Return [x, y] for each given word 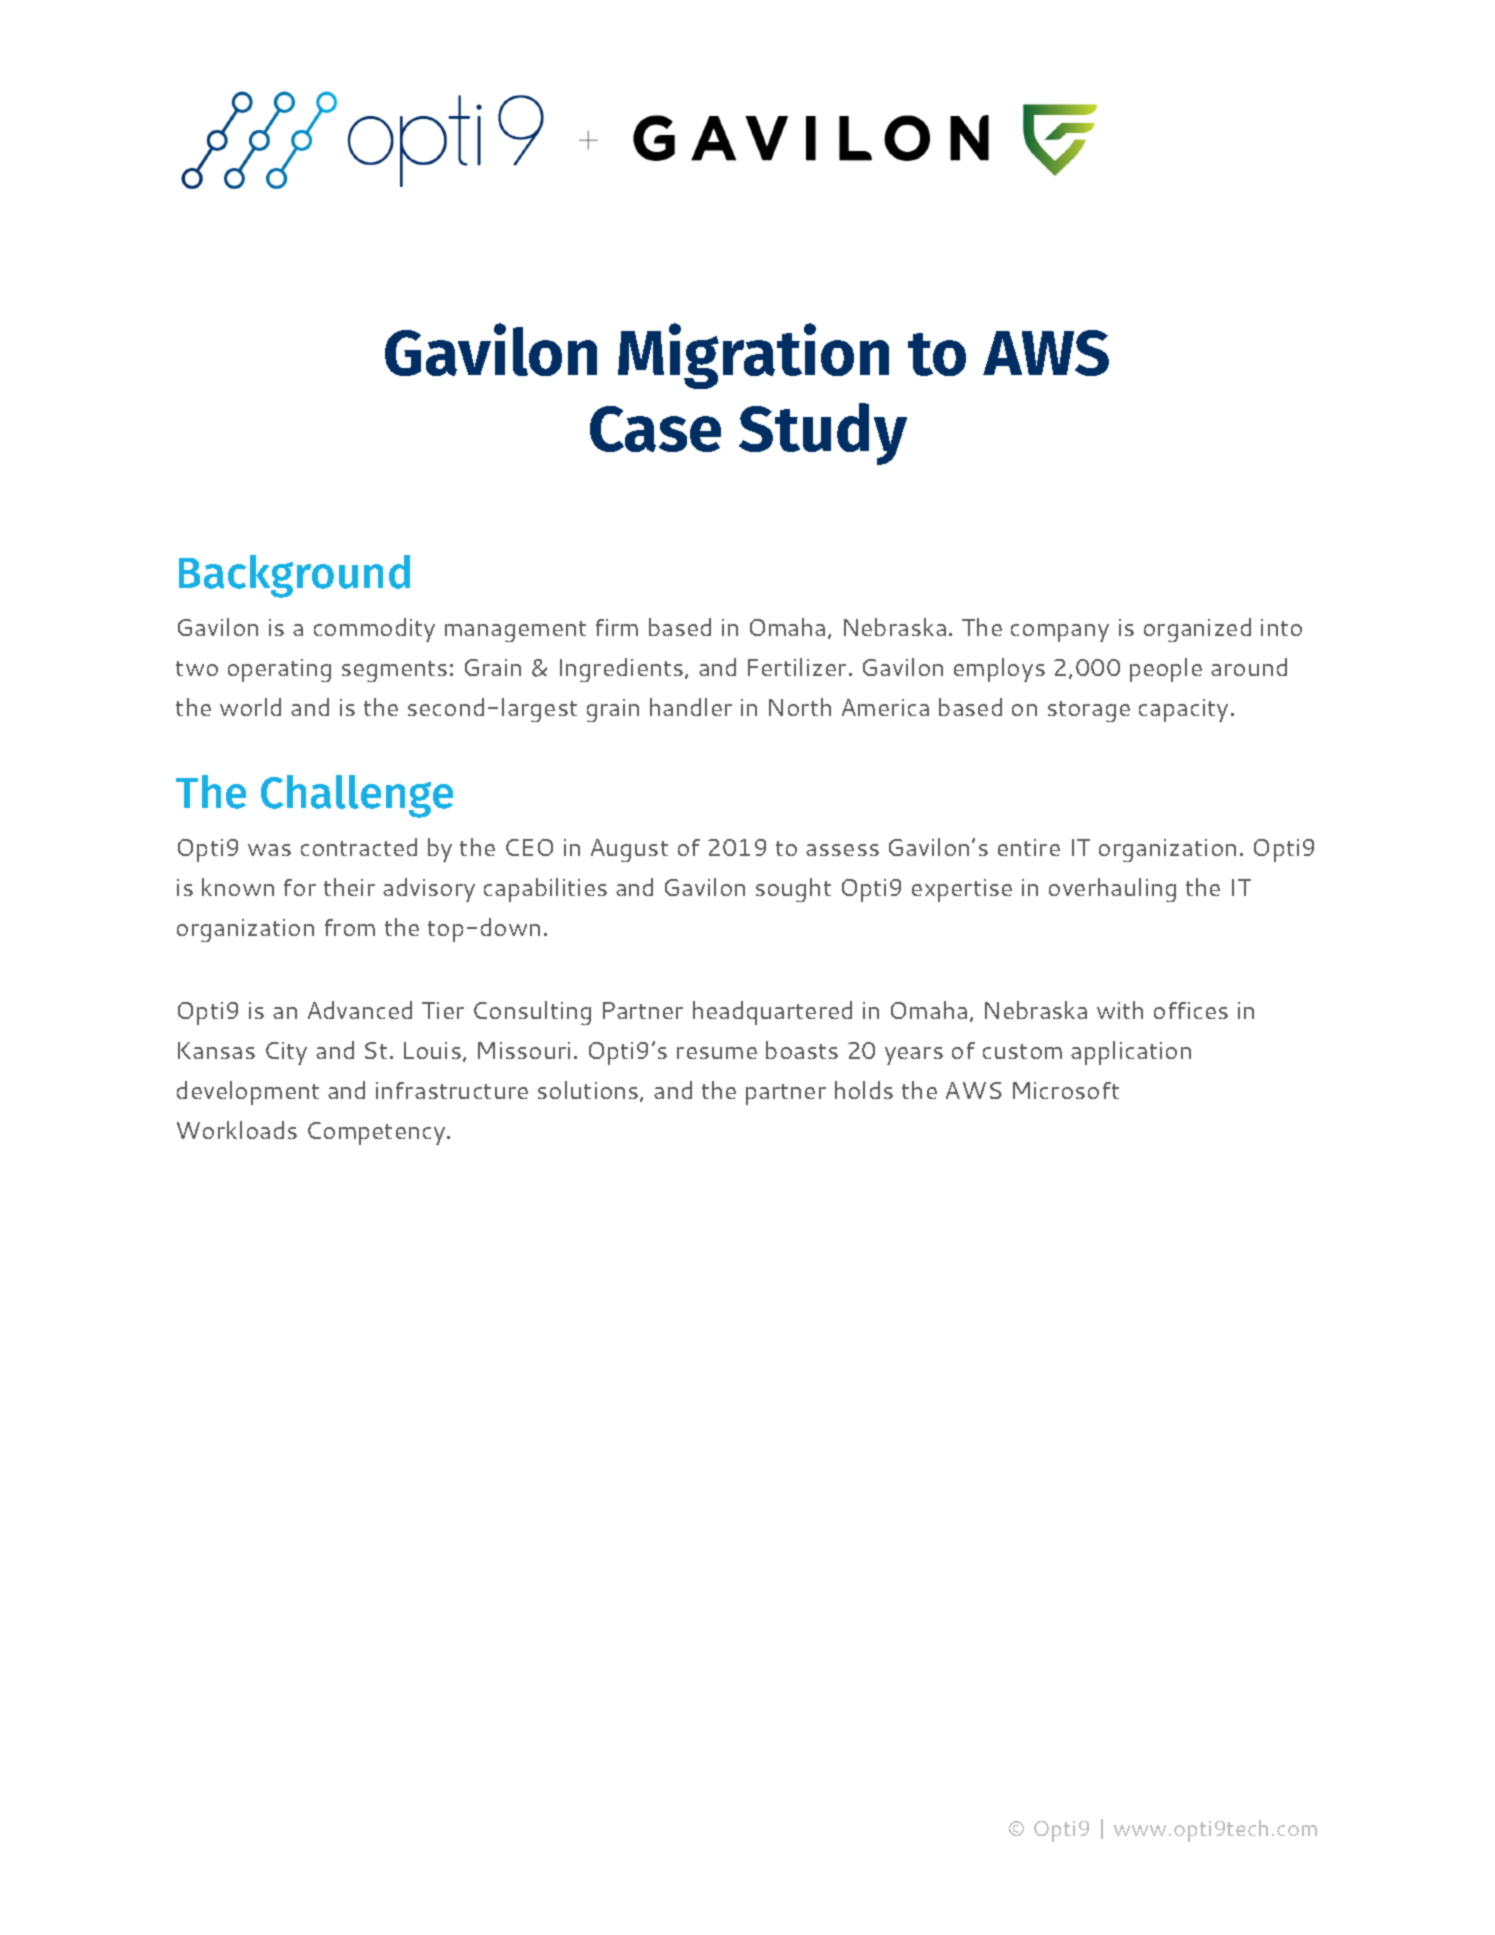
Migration [753, 356]
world [250, 707]
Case [655, 429]
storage [1089, 711]
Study [823, 434]
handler [691, 707]
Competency [378, 1133]
